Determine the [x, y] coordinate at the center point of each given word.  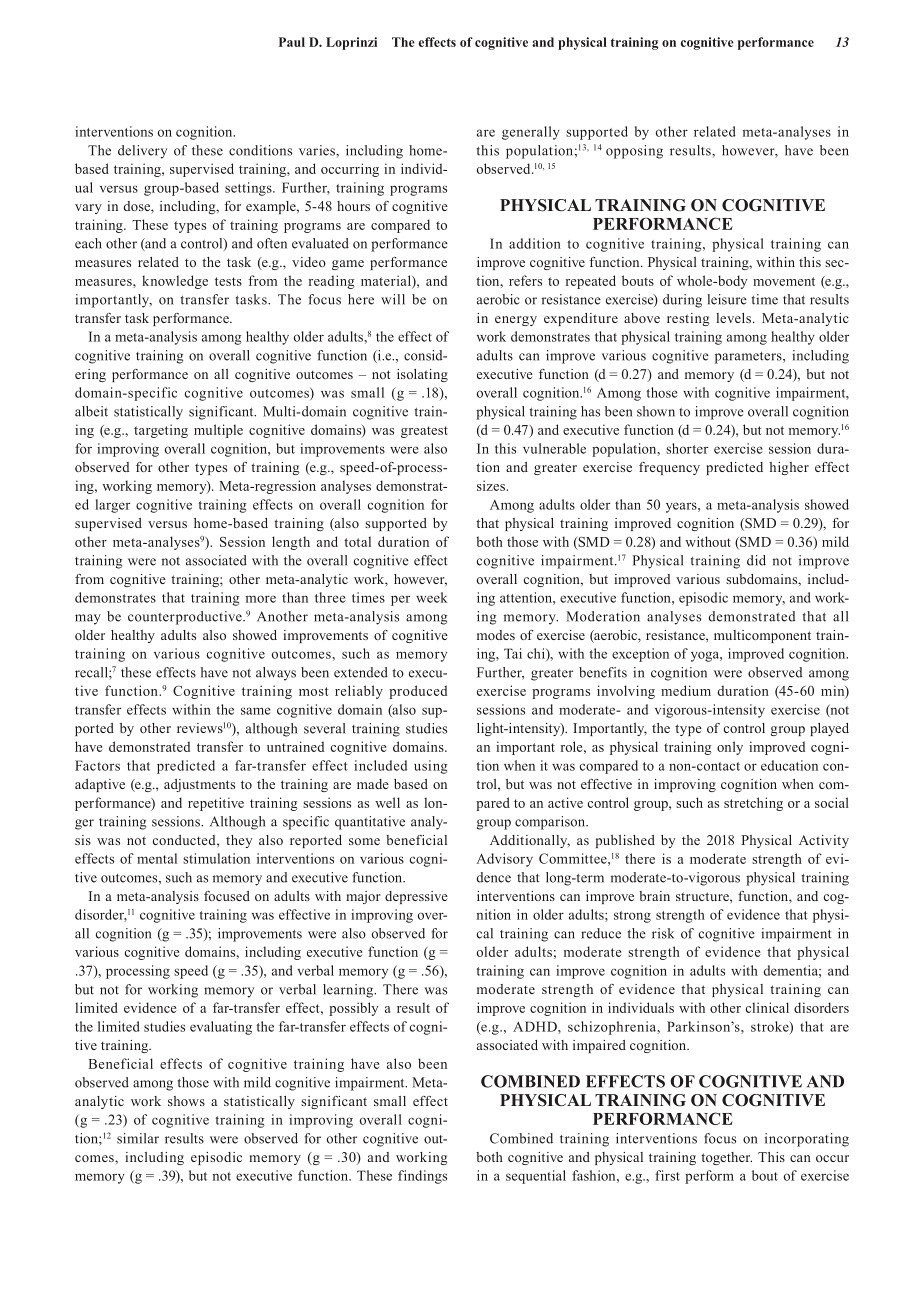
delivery [142, 152]
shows [186, 1101]
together [726, 1158]
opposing [634, 152]
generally [531, 133]
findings [422, 1177]
